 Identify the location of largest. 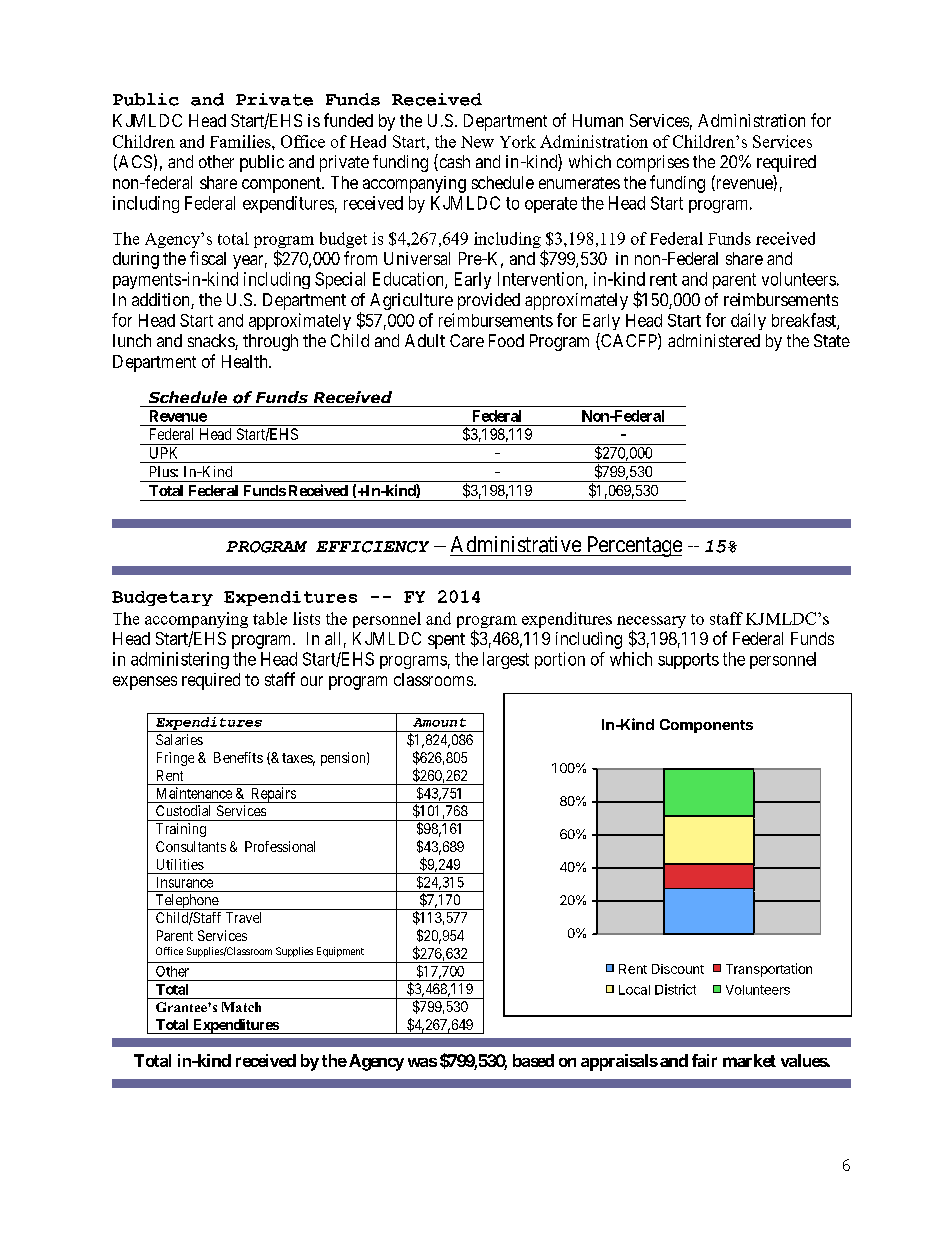
(506, 660).
